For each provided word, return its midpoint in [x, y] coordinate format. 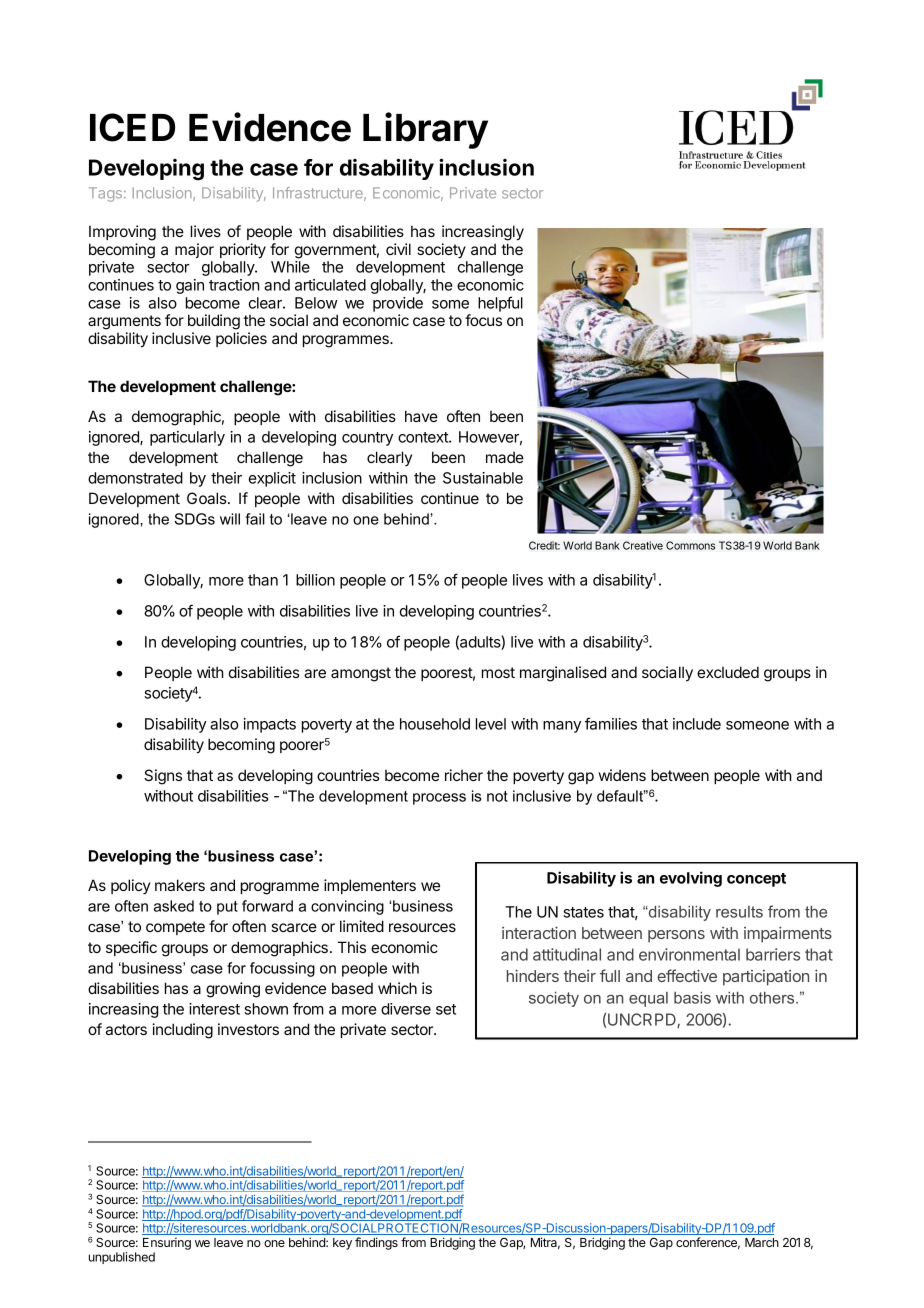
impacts [269, 725]
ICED [132, 127]
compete [175, 928]
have [421, 416]
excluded [728, 672]
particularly [187, 438]
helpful [500, 304]
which [397, 988]
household [435, 724]
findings [376, 1243]
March [762, 1242]
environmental [689, 954]
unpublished [122, 1258]
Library [425, 130]
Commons [690, 545]
